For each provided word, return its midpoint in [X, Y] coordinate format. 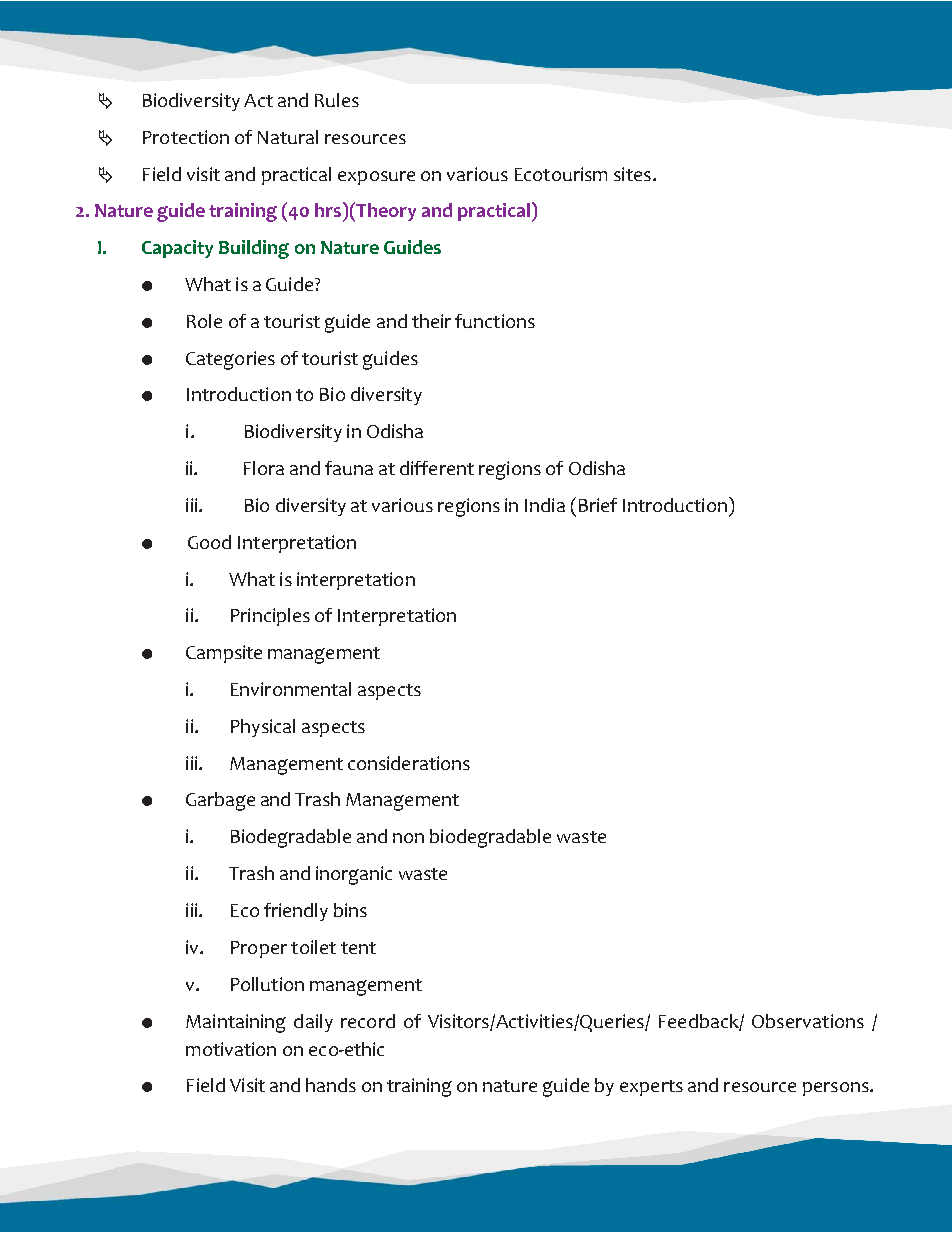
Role [204, 321]
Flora [264, 468]
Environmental [291, 689]
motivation [231, 1049]
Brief [598, 505]
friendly [296, 912]
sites [632, 174]
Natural [288, 137]
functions [495, 321]
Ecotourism [561, 174]
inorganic [354, 875]
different [437, 468]
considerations [409, 763]
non [408, 838]
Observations [808, 1021]
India [545, 505]
